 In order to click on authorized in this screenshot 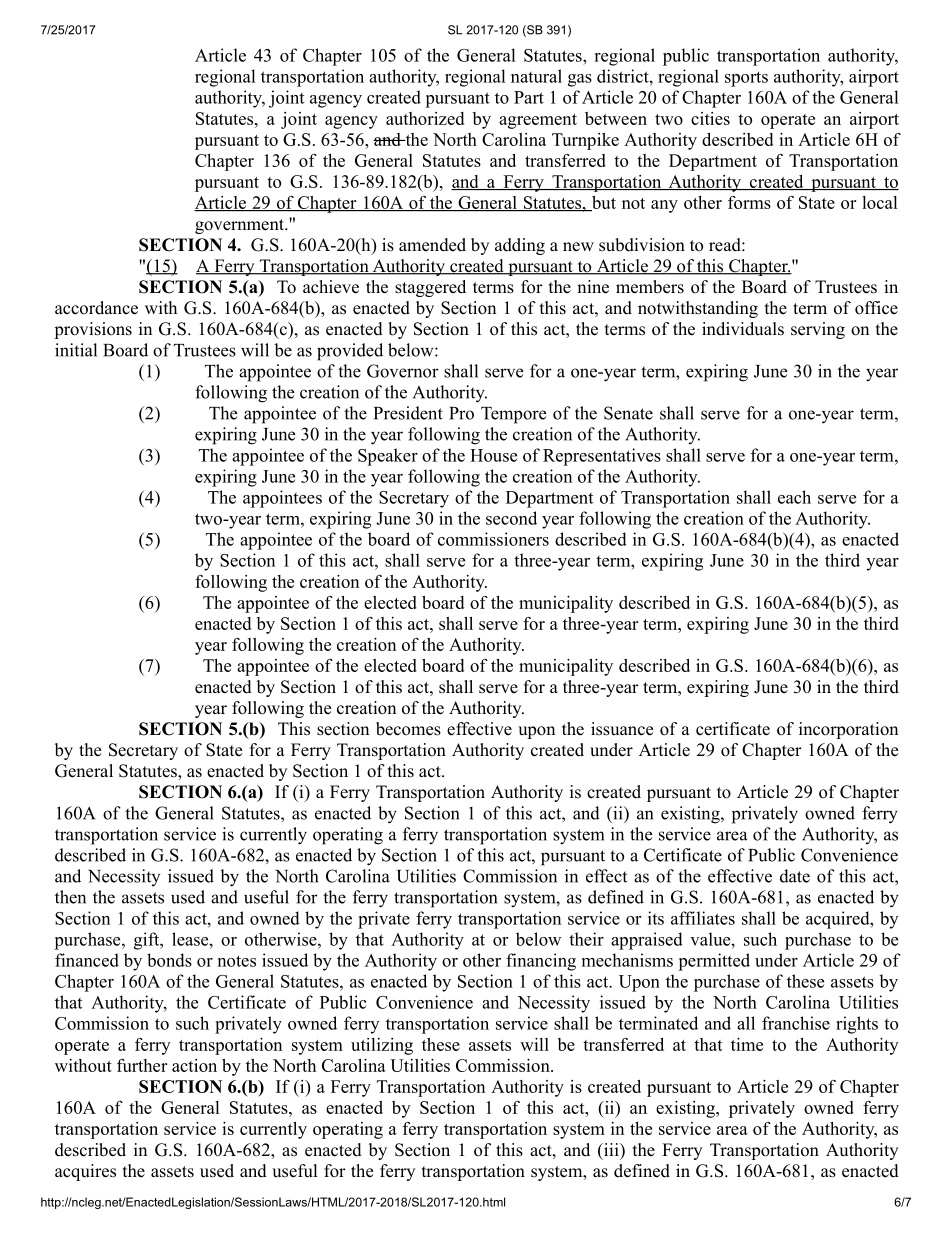, I will do `click(425, 118)`.
